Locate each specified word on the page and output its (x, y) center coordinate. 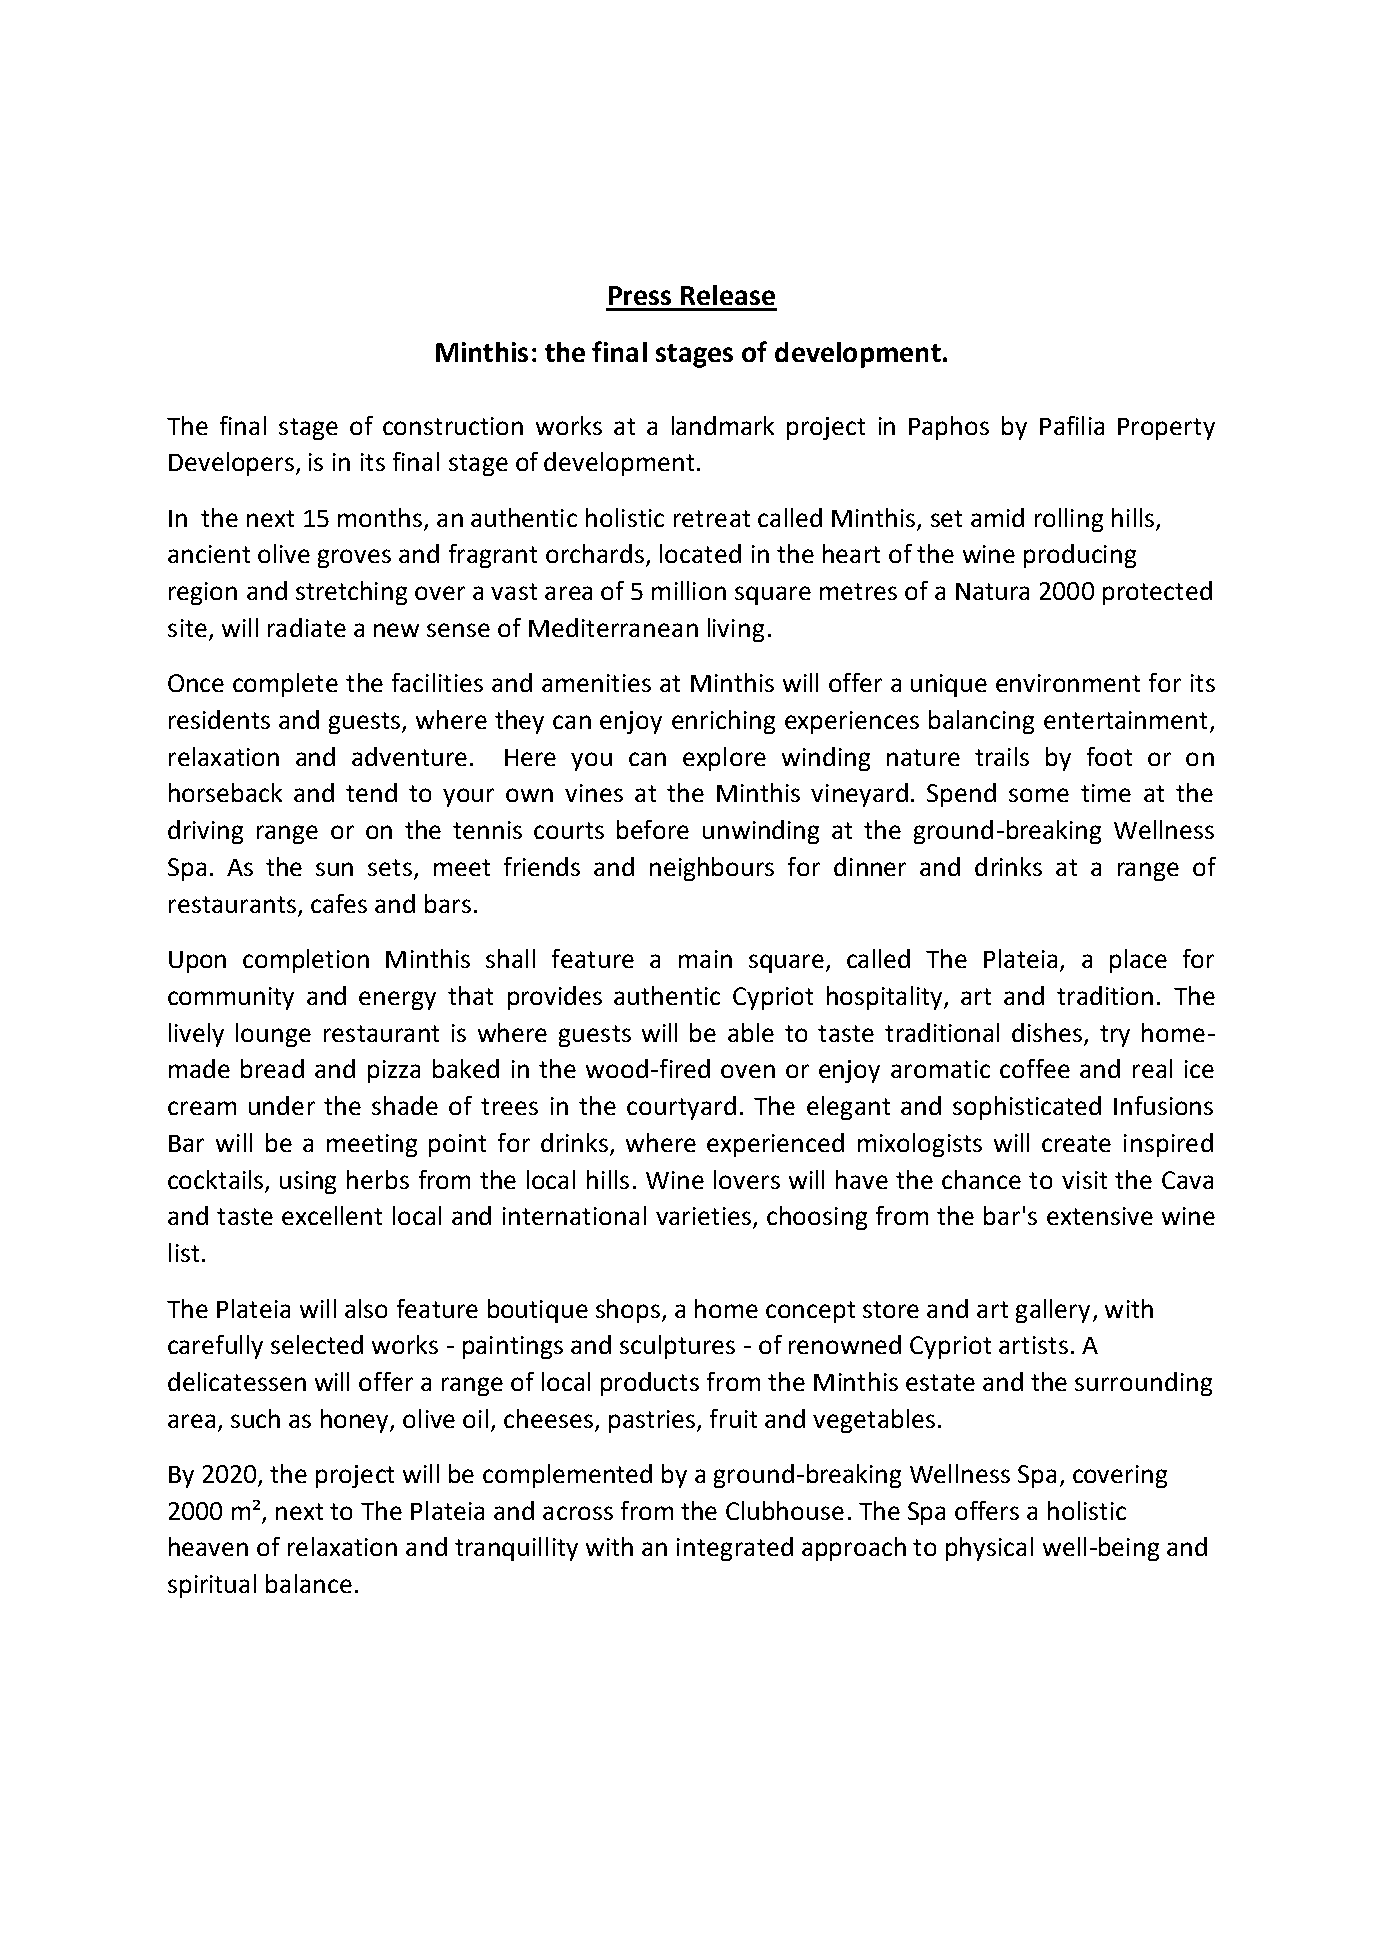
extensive (1100, 1216)
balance (309, 1583)
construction (453, 426)
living (736, 630)
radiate (307, 627)
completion (306, 961)
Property (1166, 429)
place (1138, 961)
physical (989, 1549)
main (705, 959)
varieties (705, 1217)
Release (728, 295)
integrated (735, 1549)
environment (1068, 683)
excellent (332, 1215)
